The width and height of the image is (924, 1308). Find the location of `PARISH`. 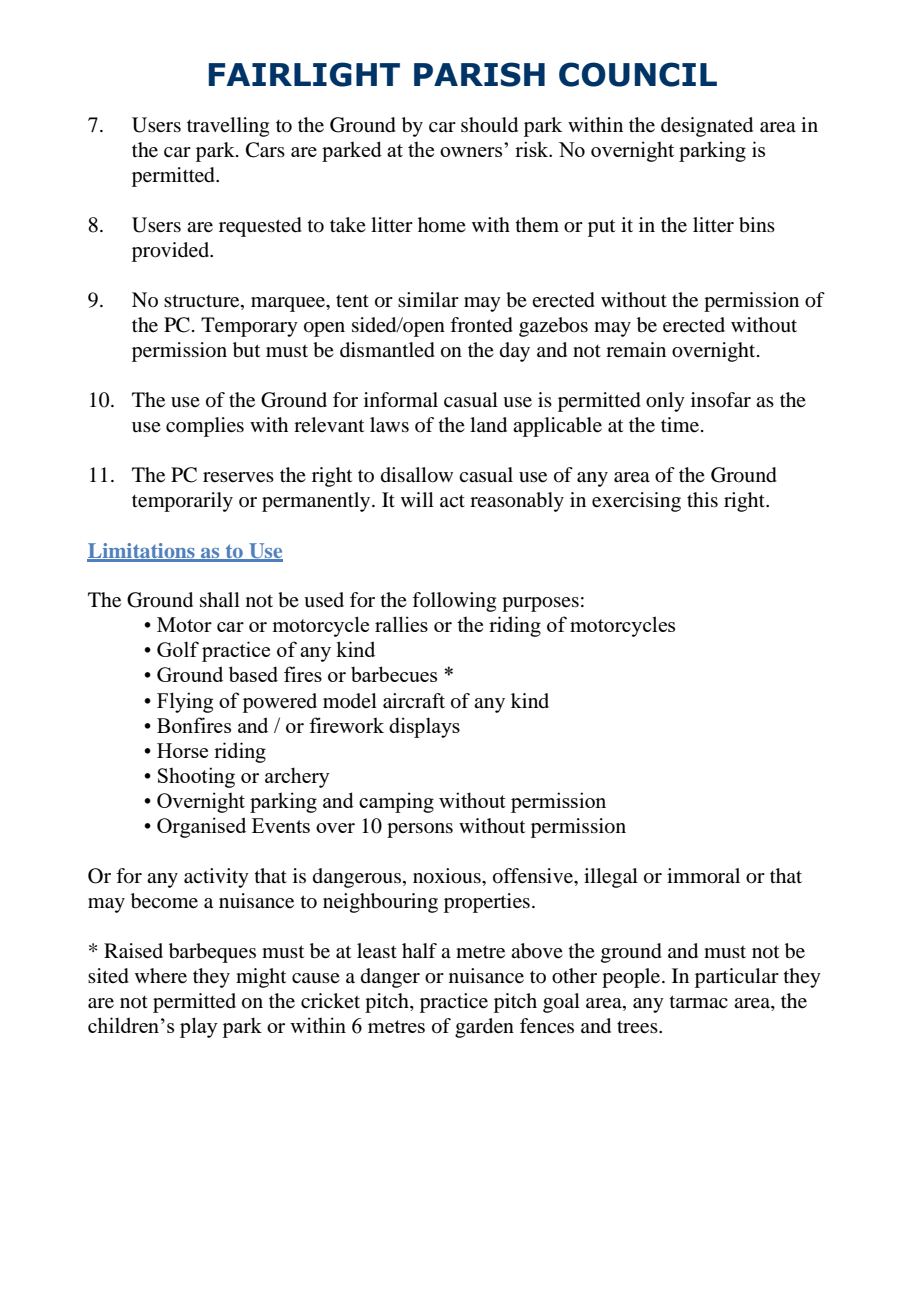

PARISH is located at coordinates (479, 74).
